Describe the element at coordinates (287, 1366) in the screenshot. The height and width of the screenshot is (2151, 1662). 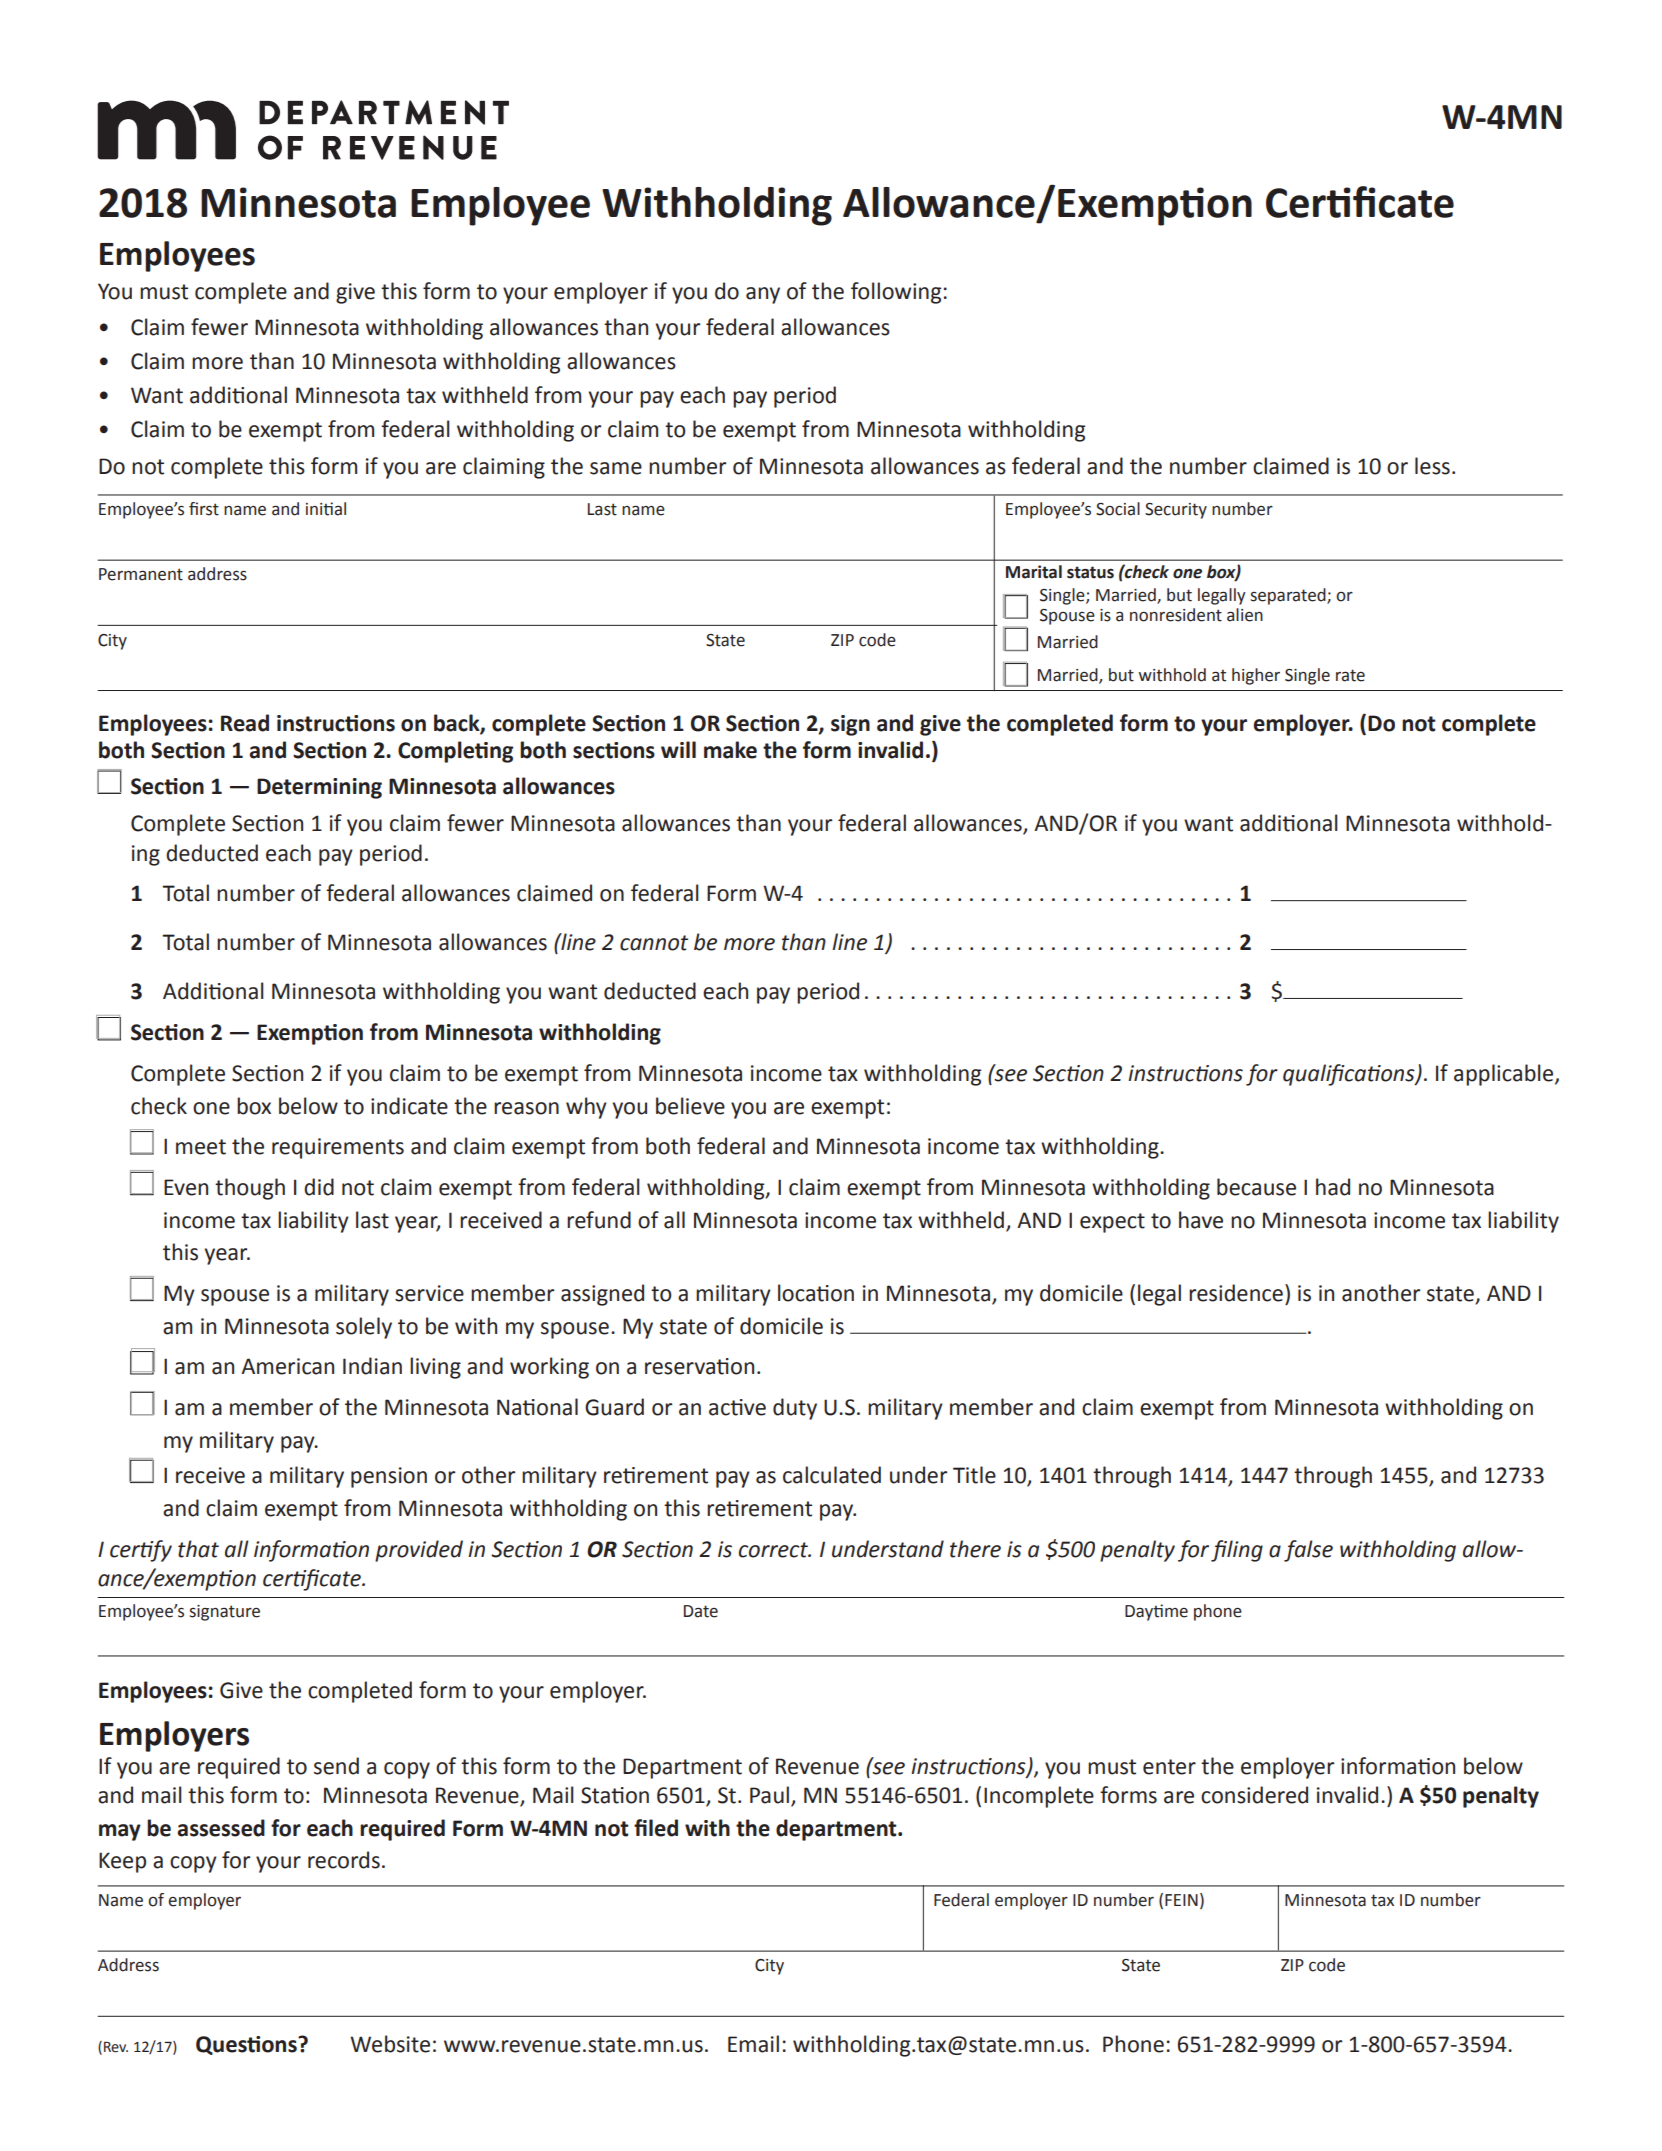
I see `American` at that location.
